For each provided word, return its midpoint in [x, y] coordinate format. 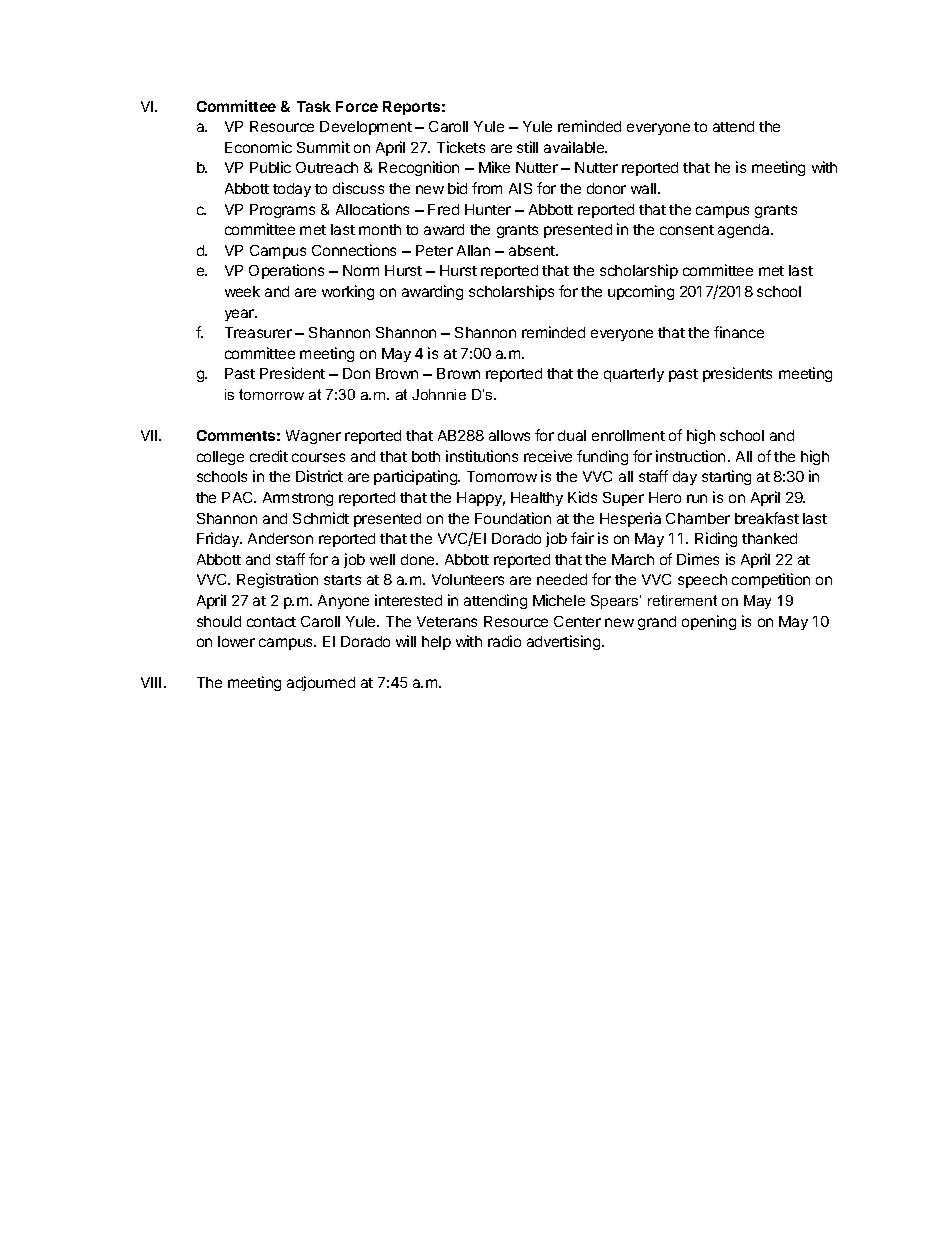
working [348, 292]
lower [236, 641]
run [697, 498]
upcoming [641, 292]
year [240, 315]
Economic [258, 147]
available [575, 147]
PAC [239, 497]
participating [416, 477]
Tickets [461, 147]
